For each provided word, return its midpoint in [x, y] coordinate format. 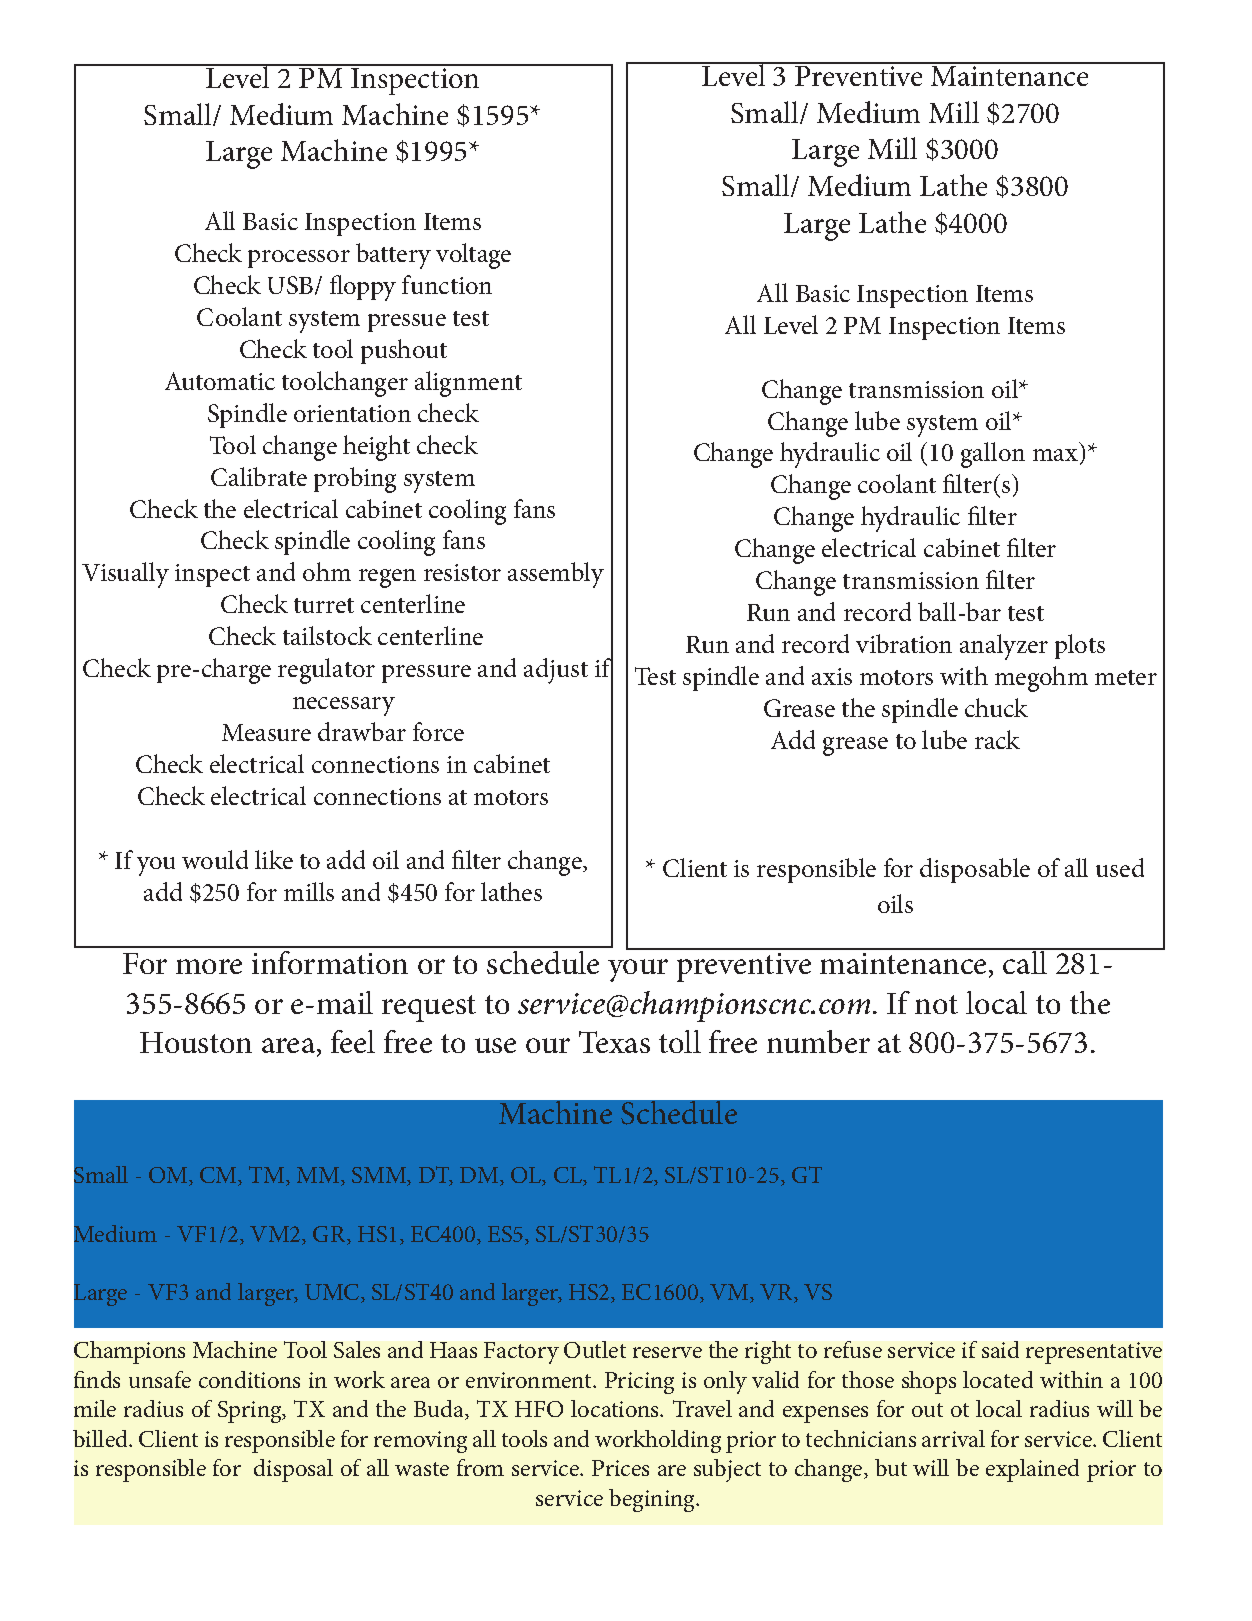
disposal [293, 1470]
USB [292, 285]
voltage [473, 256]
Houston [196, 1042]
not [936, 1004]
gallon [993, 455]
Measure [266, 732]
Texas [614, 1042]
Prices [620, 1468]
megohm [1041, 679]
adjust [556, 671]
